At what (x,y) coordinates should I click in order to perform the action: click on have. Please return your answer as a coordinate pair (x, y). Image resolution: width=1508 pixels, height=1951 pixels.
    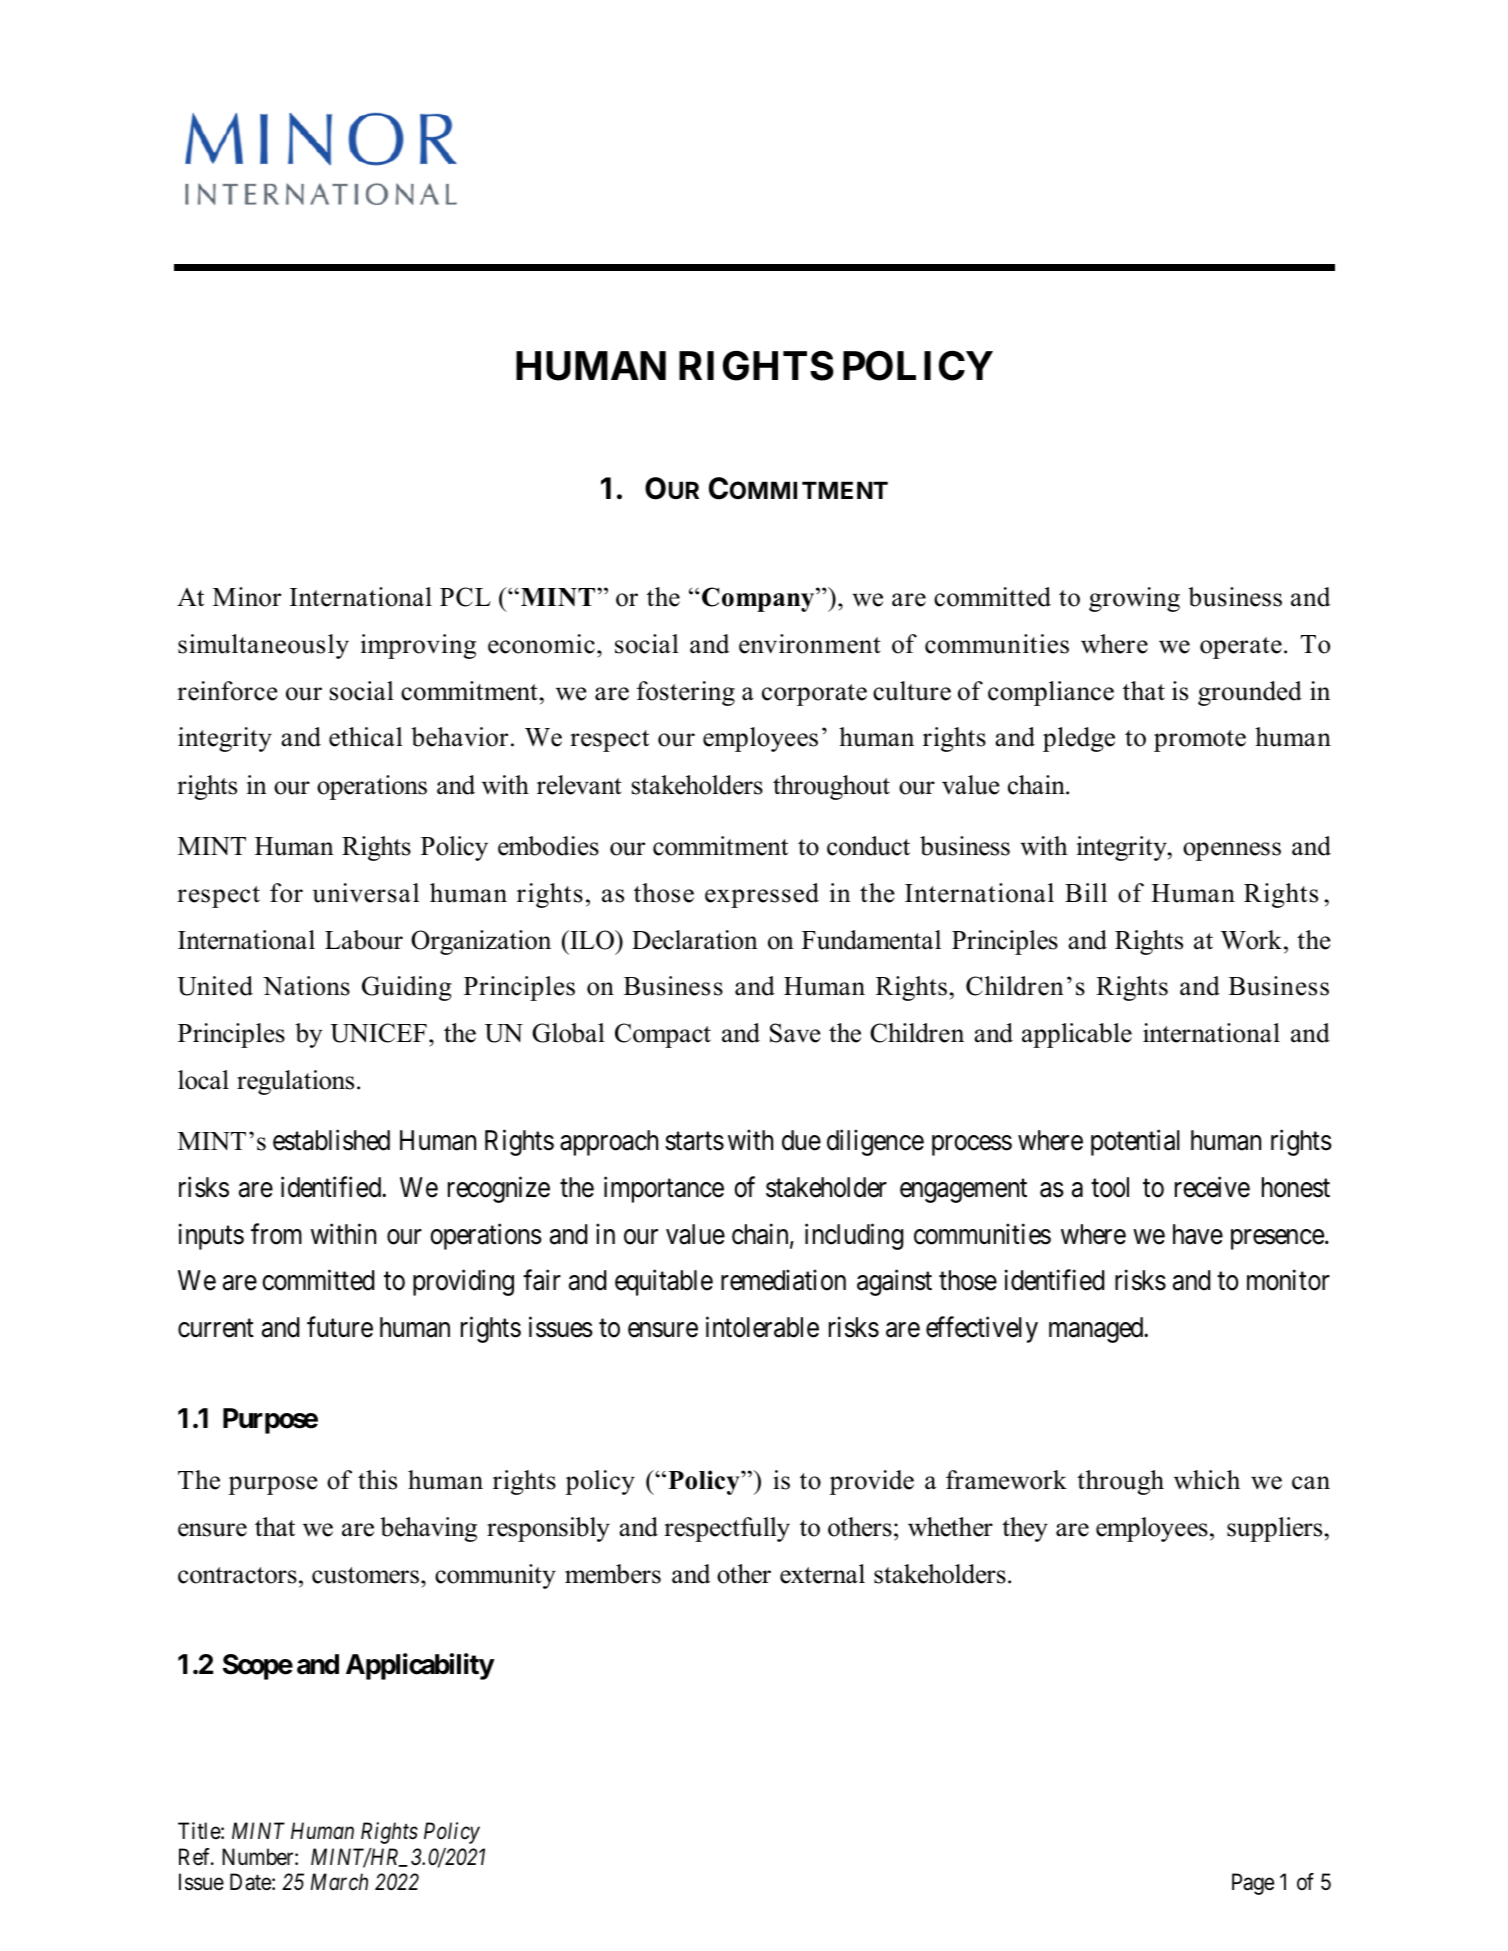
    Looking at the image, I should click on (1198, 1234).
